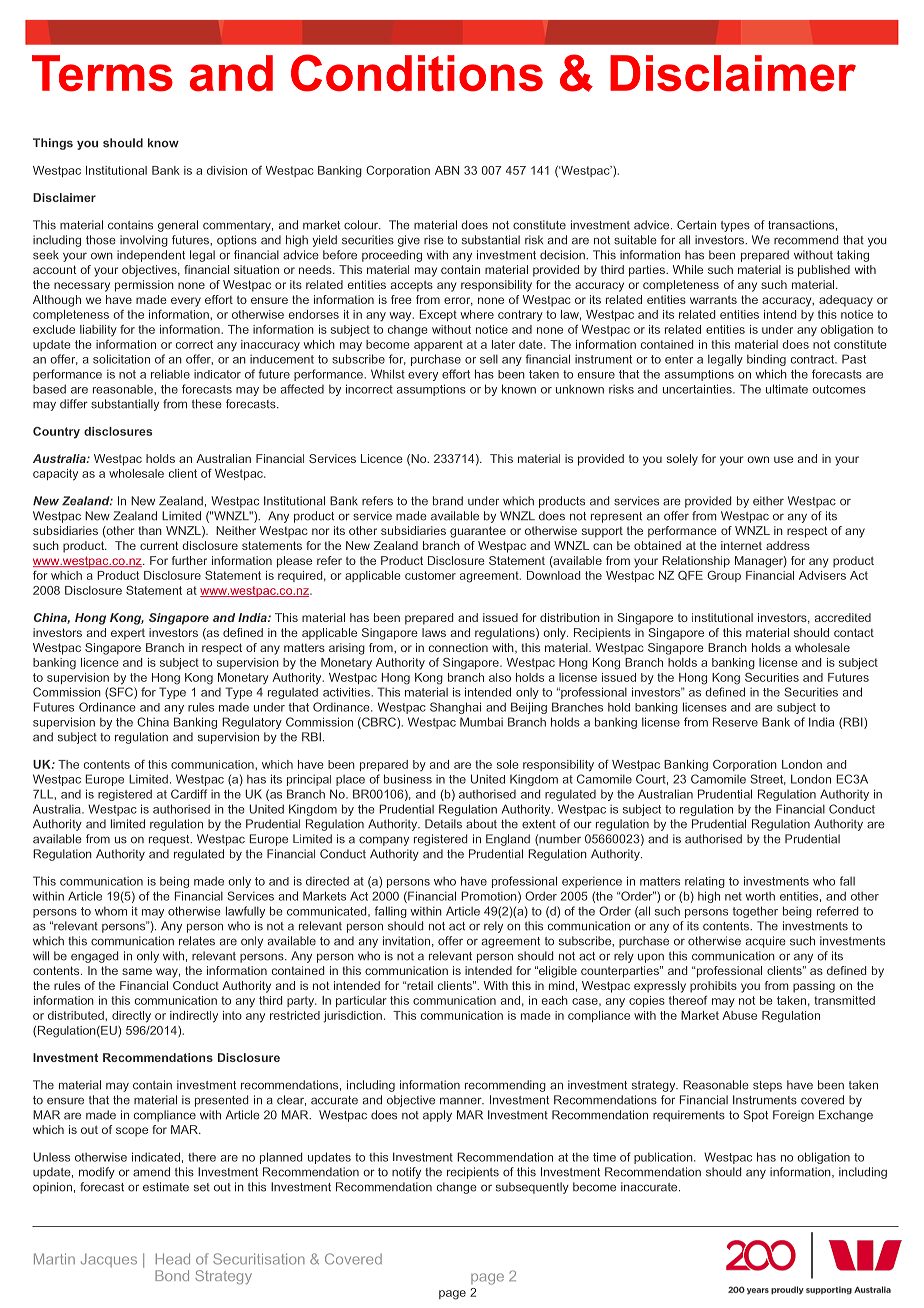 This page has height=1308, width=924. Describe the element at coordinates (489, 359) in the page. I see `sell` at that location.
